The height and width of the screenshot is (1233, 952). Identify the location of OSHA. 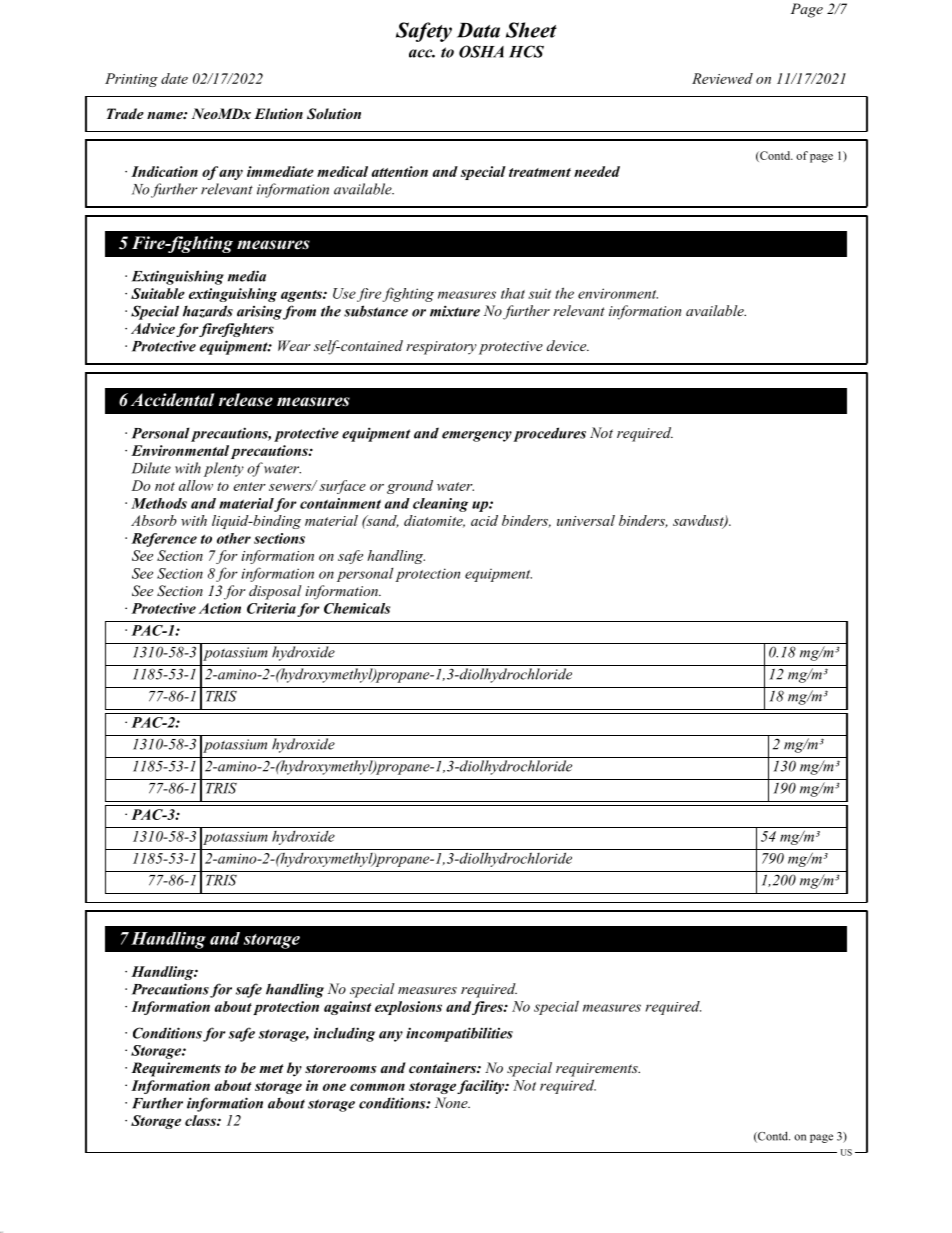
(481, 51).
